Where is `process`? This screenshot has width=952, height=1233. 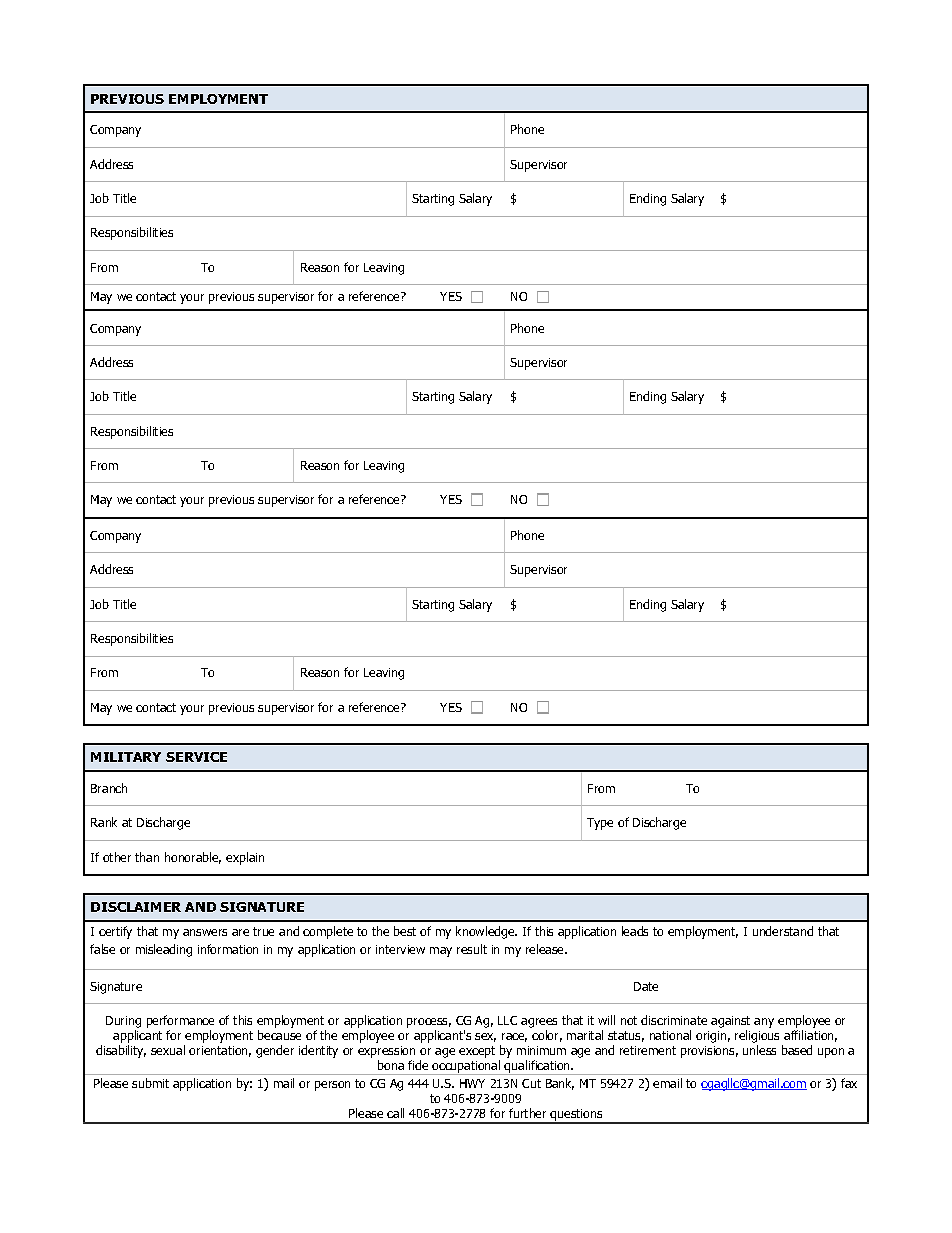 process is located at coordinates (429, 1023).
